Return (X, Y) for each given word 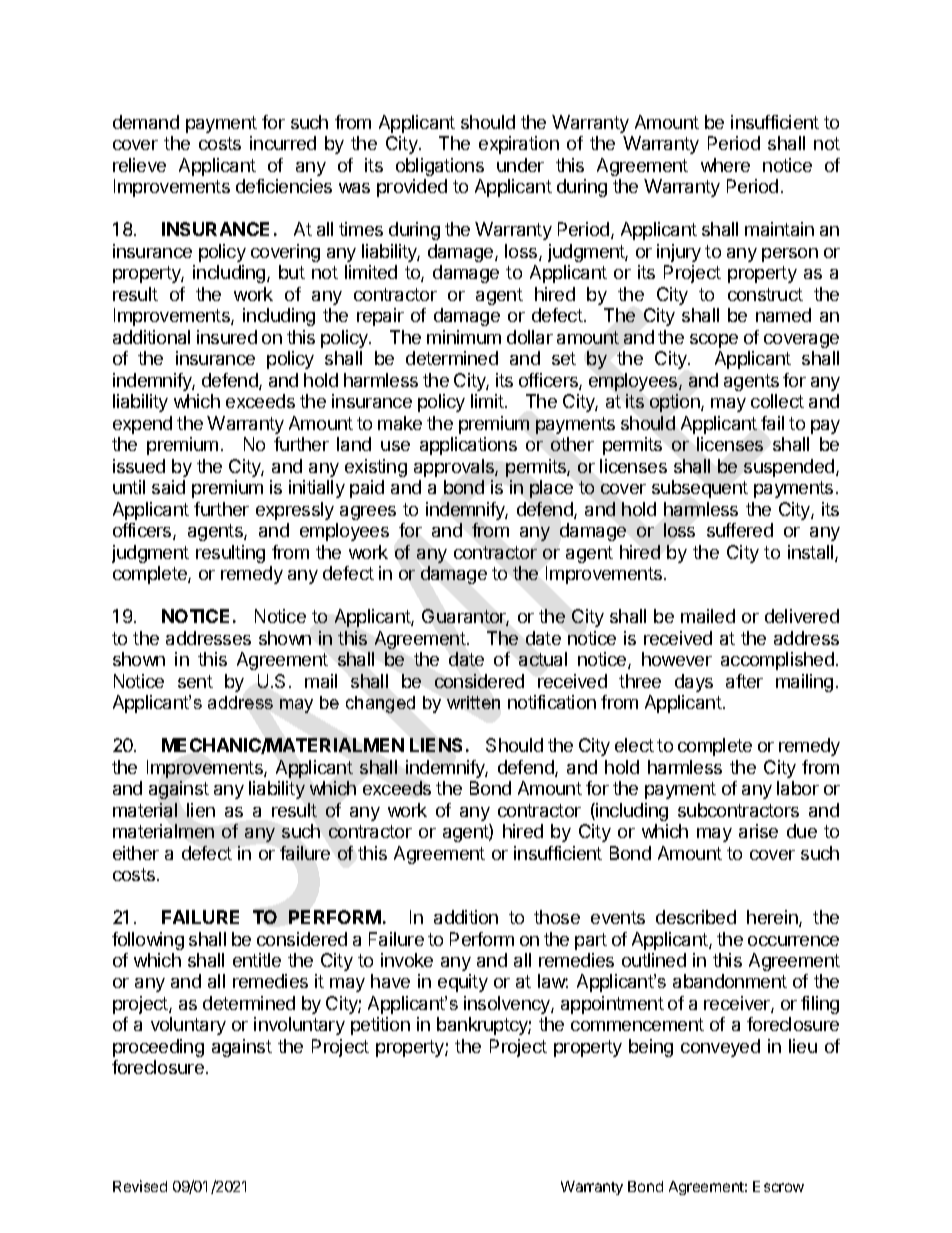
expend (142, 425)
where (725, 165)
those (557, 917)
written (473, 702)
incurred (283, 143)
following (148, 941)
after (744, 681)
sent (195, 681)
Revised (140, 1186)
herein (773, 918)
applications (468, 446)
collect (777, 401)
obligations (440, 167)
